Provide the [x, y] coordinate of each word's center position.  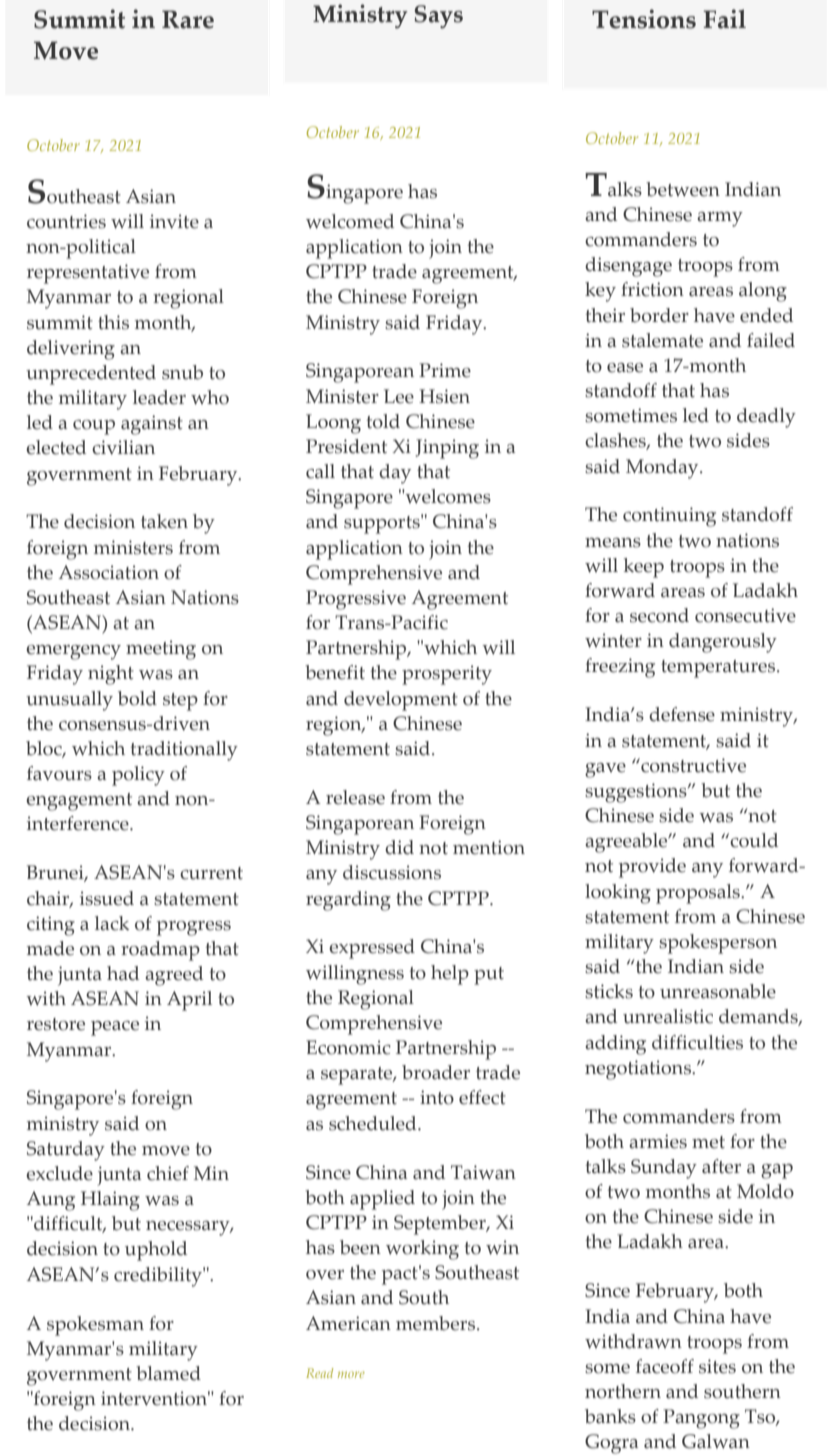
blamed [168, 1373]
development [401, 701]
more [351, 1374]
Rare [188, 19]
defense [682, 714]
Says [438, 17]
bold [137, 698]
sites [717, 1366]
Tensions [644, 19]
